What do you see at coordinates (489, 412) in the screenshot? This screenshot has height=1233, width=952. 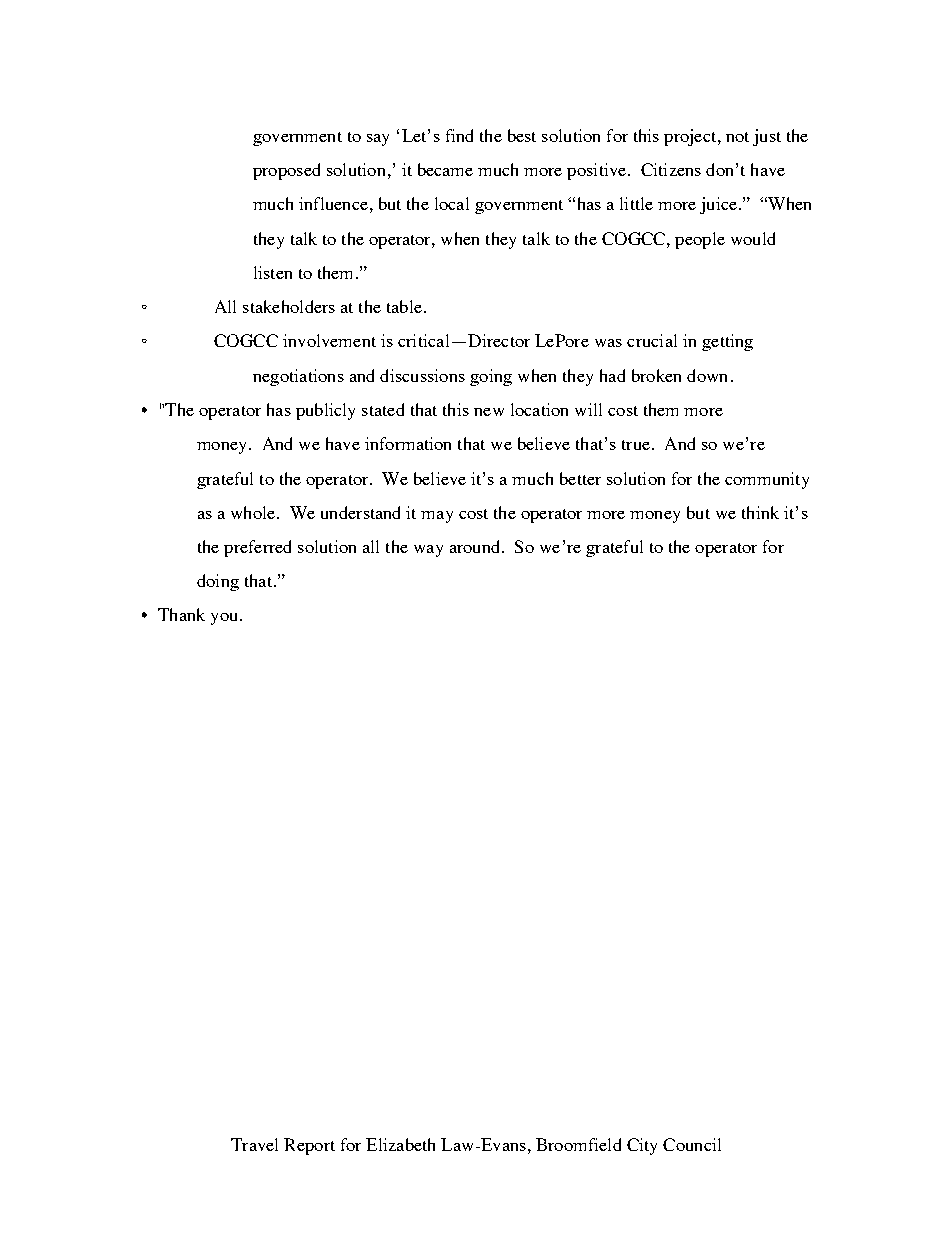 I see `new` at bounding box center [489, 412].
